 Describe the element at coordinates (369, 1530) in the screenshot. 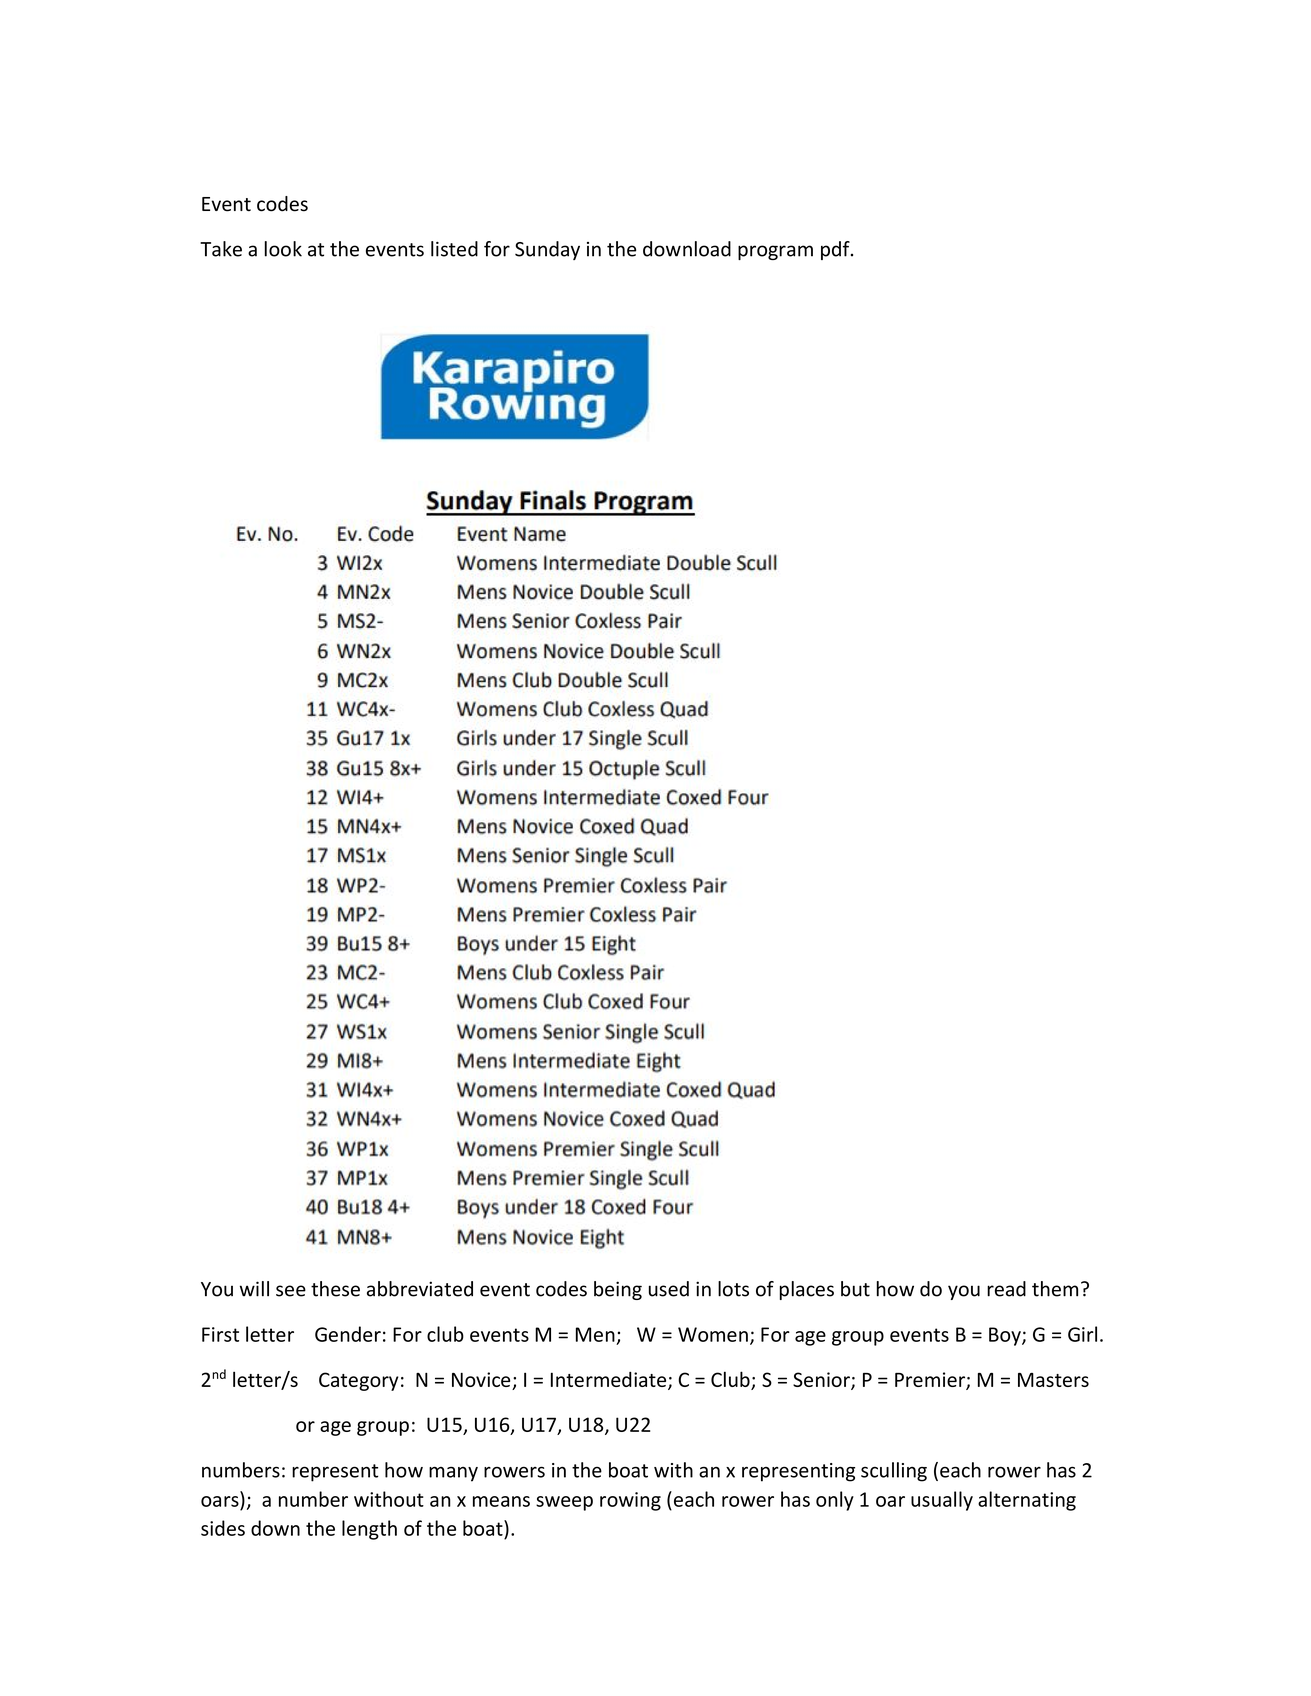

I see `length` at that location.
